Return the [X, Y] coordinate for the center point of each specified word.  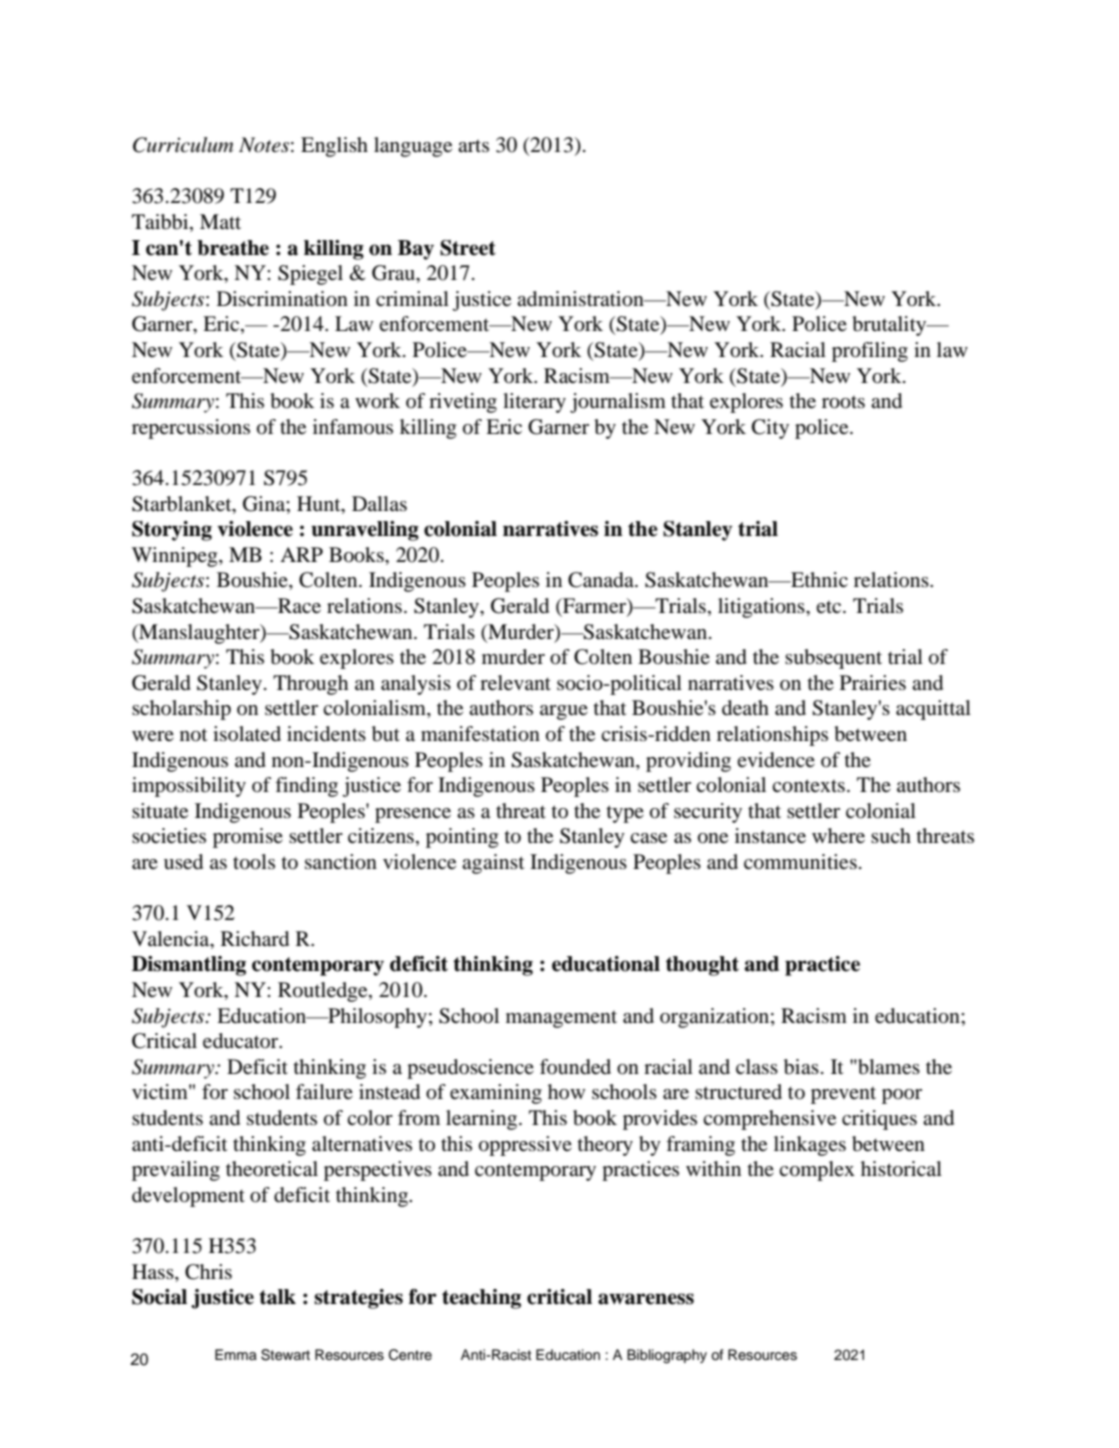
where [838, 836]
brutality [890, 326]
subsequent [833, 659]
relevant [515, 683]
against [493, 864]
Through [310, 685]
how [566, 1091]
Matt [220, 221]
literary [534, 403]
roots [843, 402]
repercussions [191, 429]
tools [254, 862]
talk [277, 1297]
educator [242, 1041]
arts [473, 145]
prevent [843, 1095]
